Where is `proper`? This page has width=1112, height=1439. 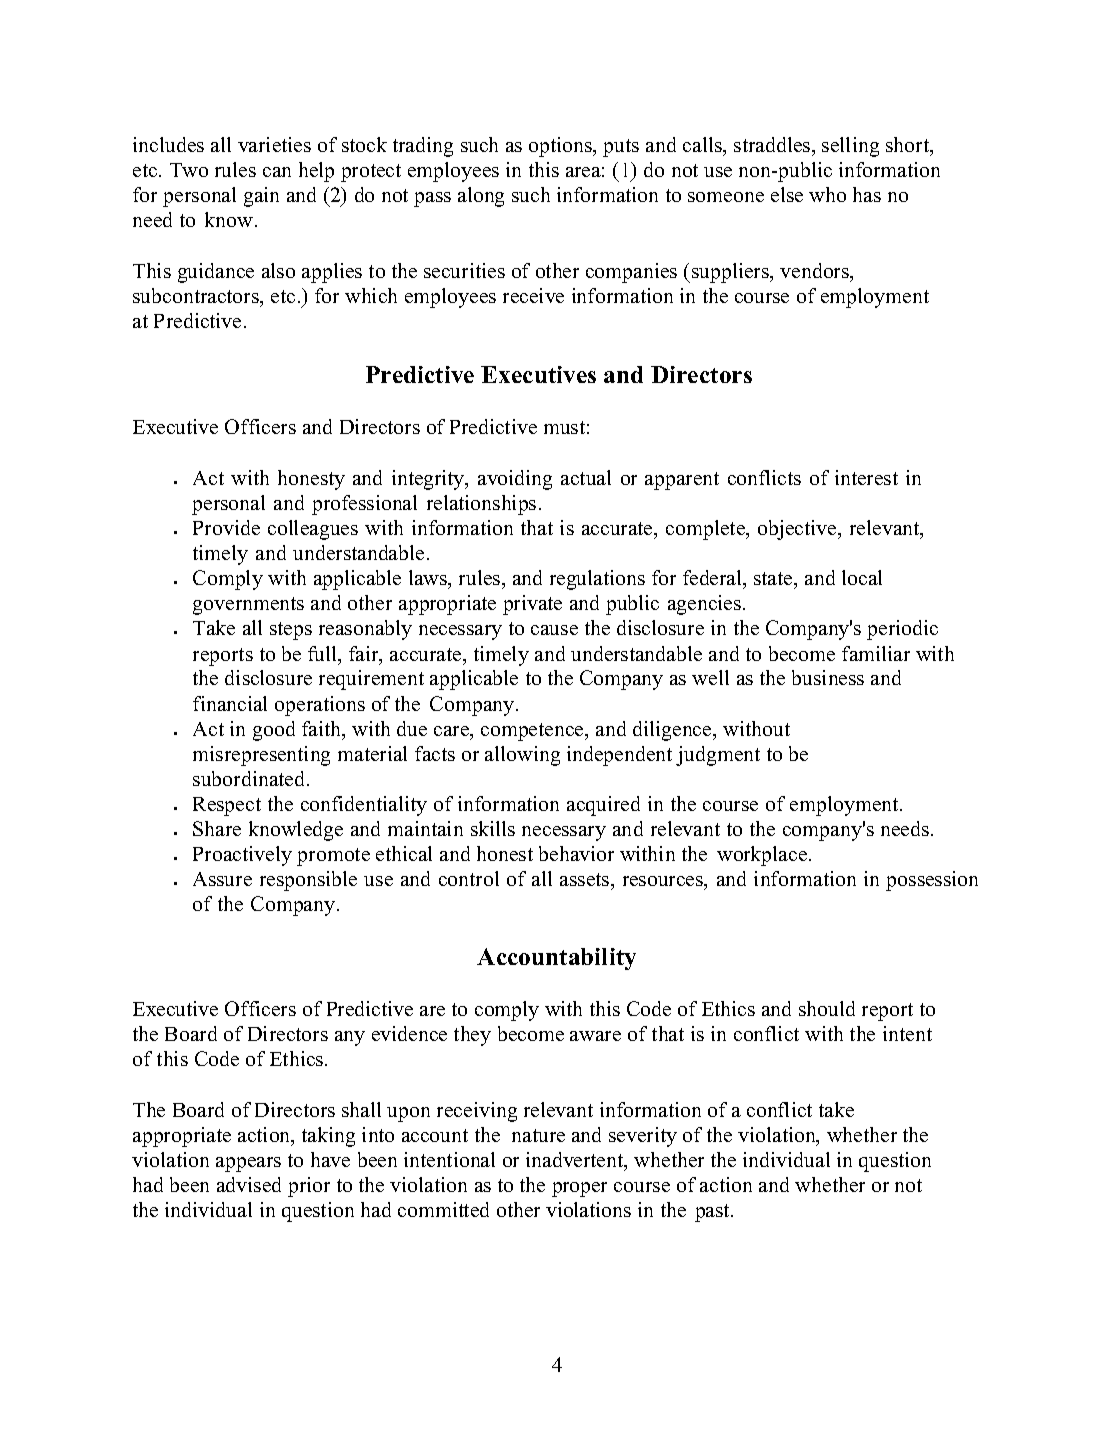 proper is located at coordinates (579, 1189).
